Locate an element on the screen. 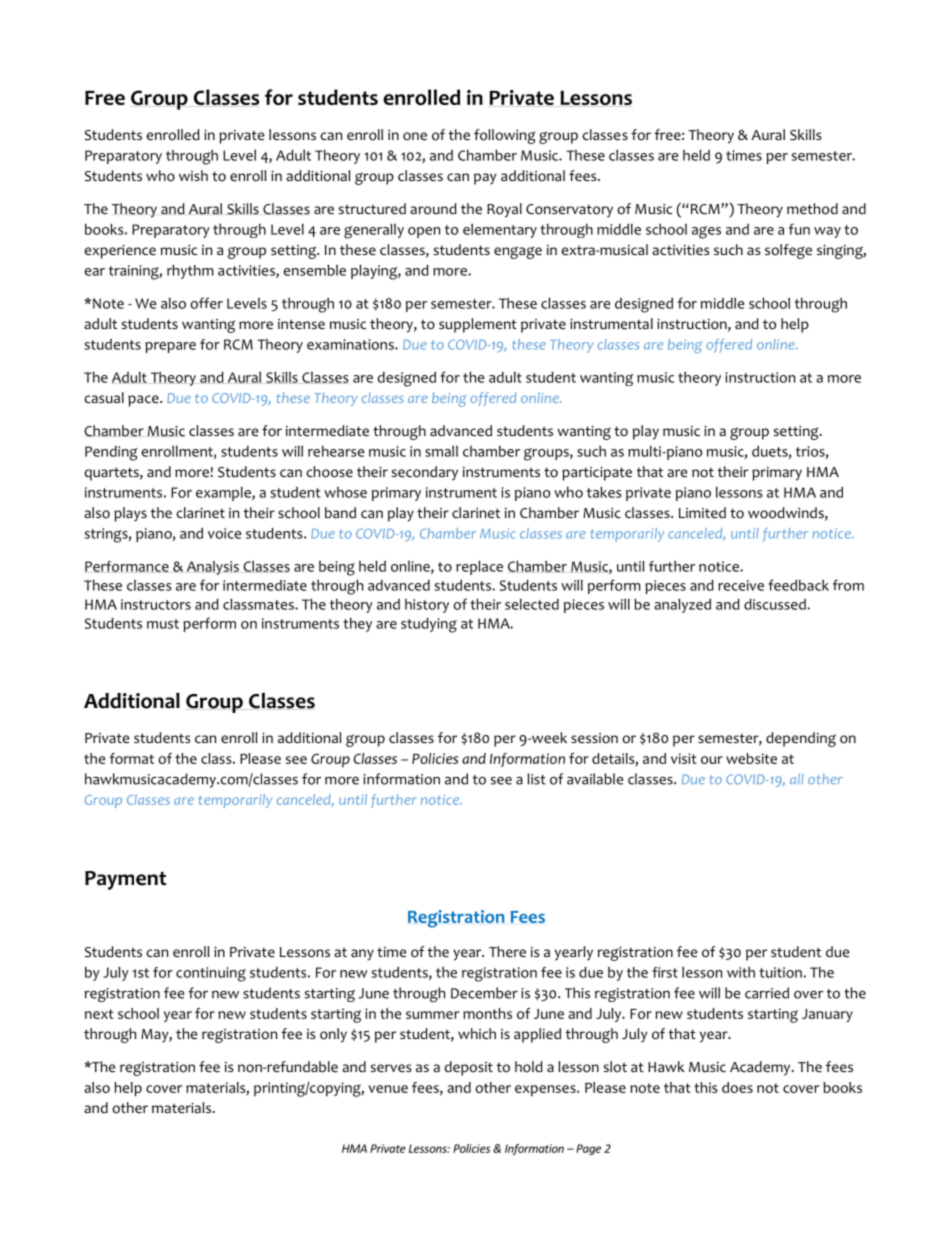 The width and height of the screenshot is (952, 1233). following is located at coordinates (505, 136).
